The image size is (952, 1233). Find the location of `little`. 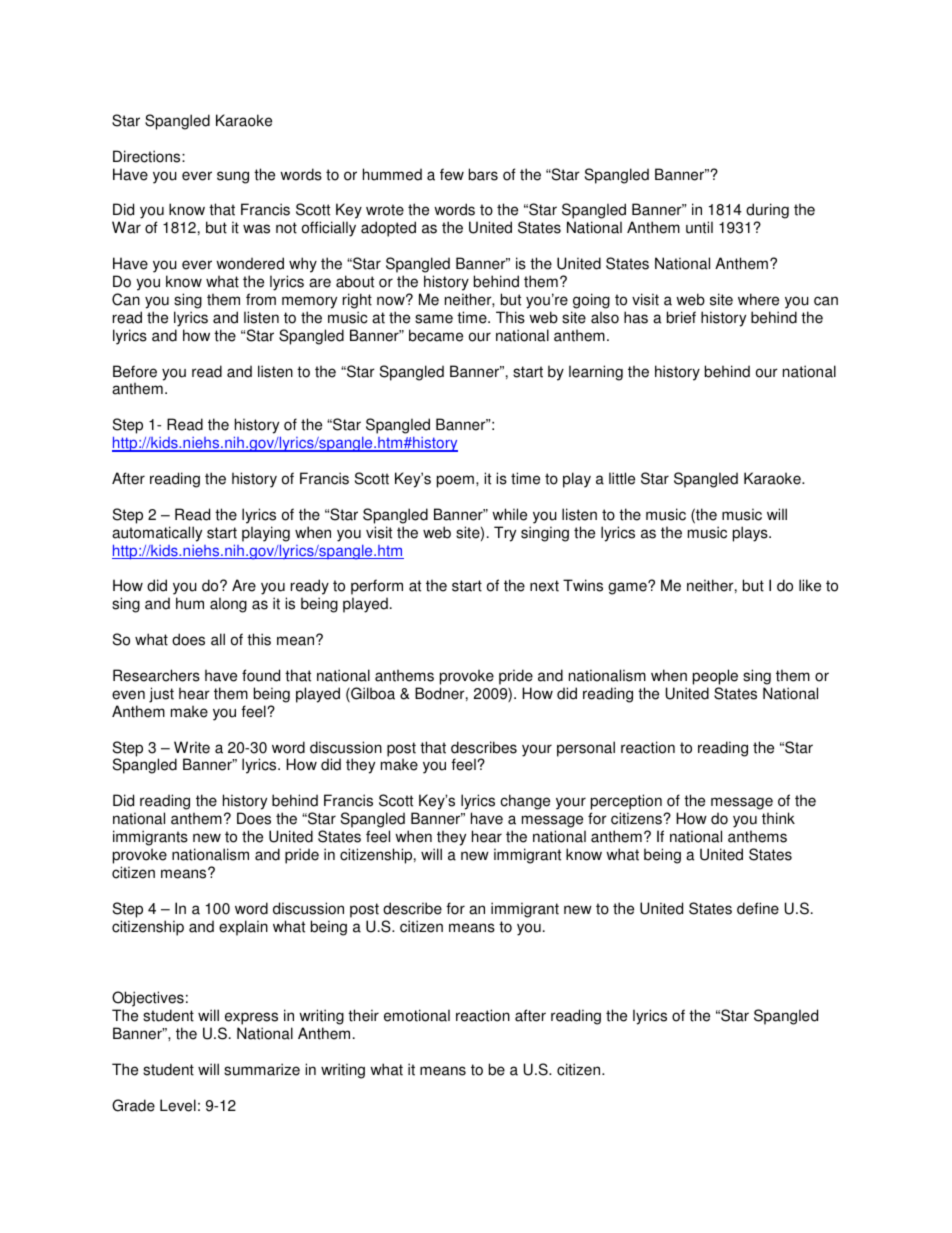

little is located at coordinates (622, 478).
